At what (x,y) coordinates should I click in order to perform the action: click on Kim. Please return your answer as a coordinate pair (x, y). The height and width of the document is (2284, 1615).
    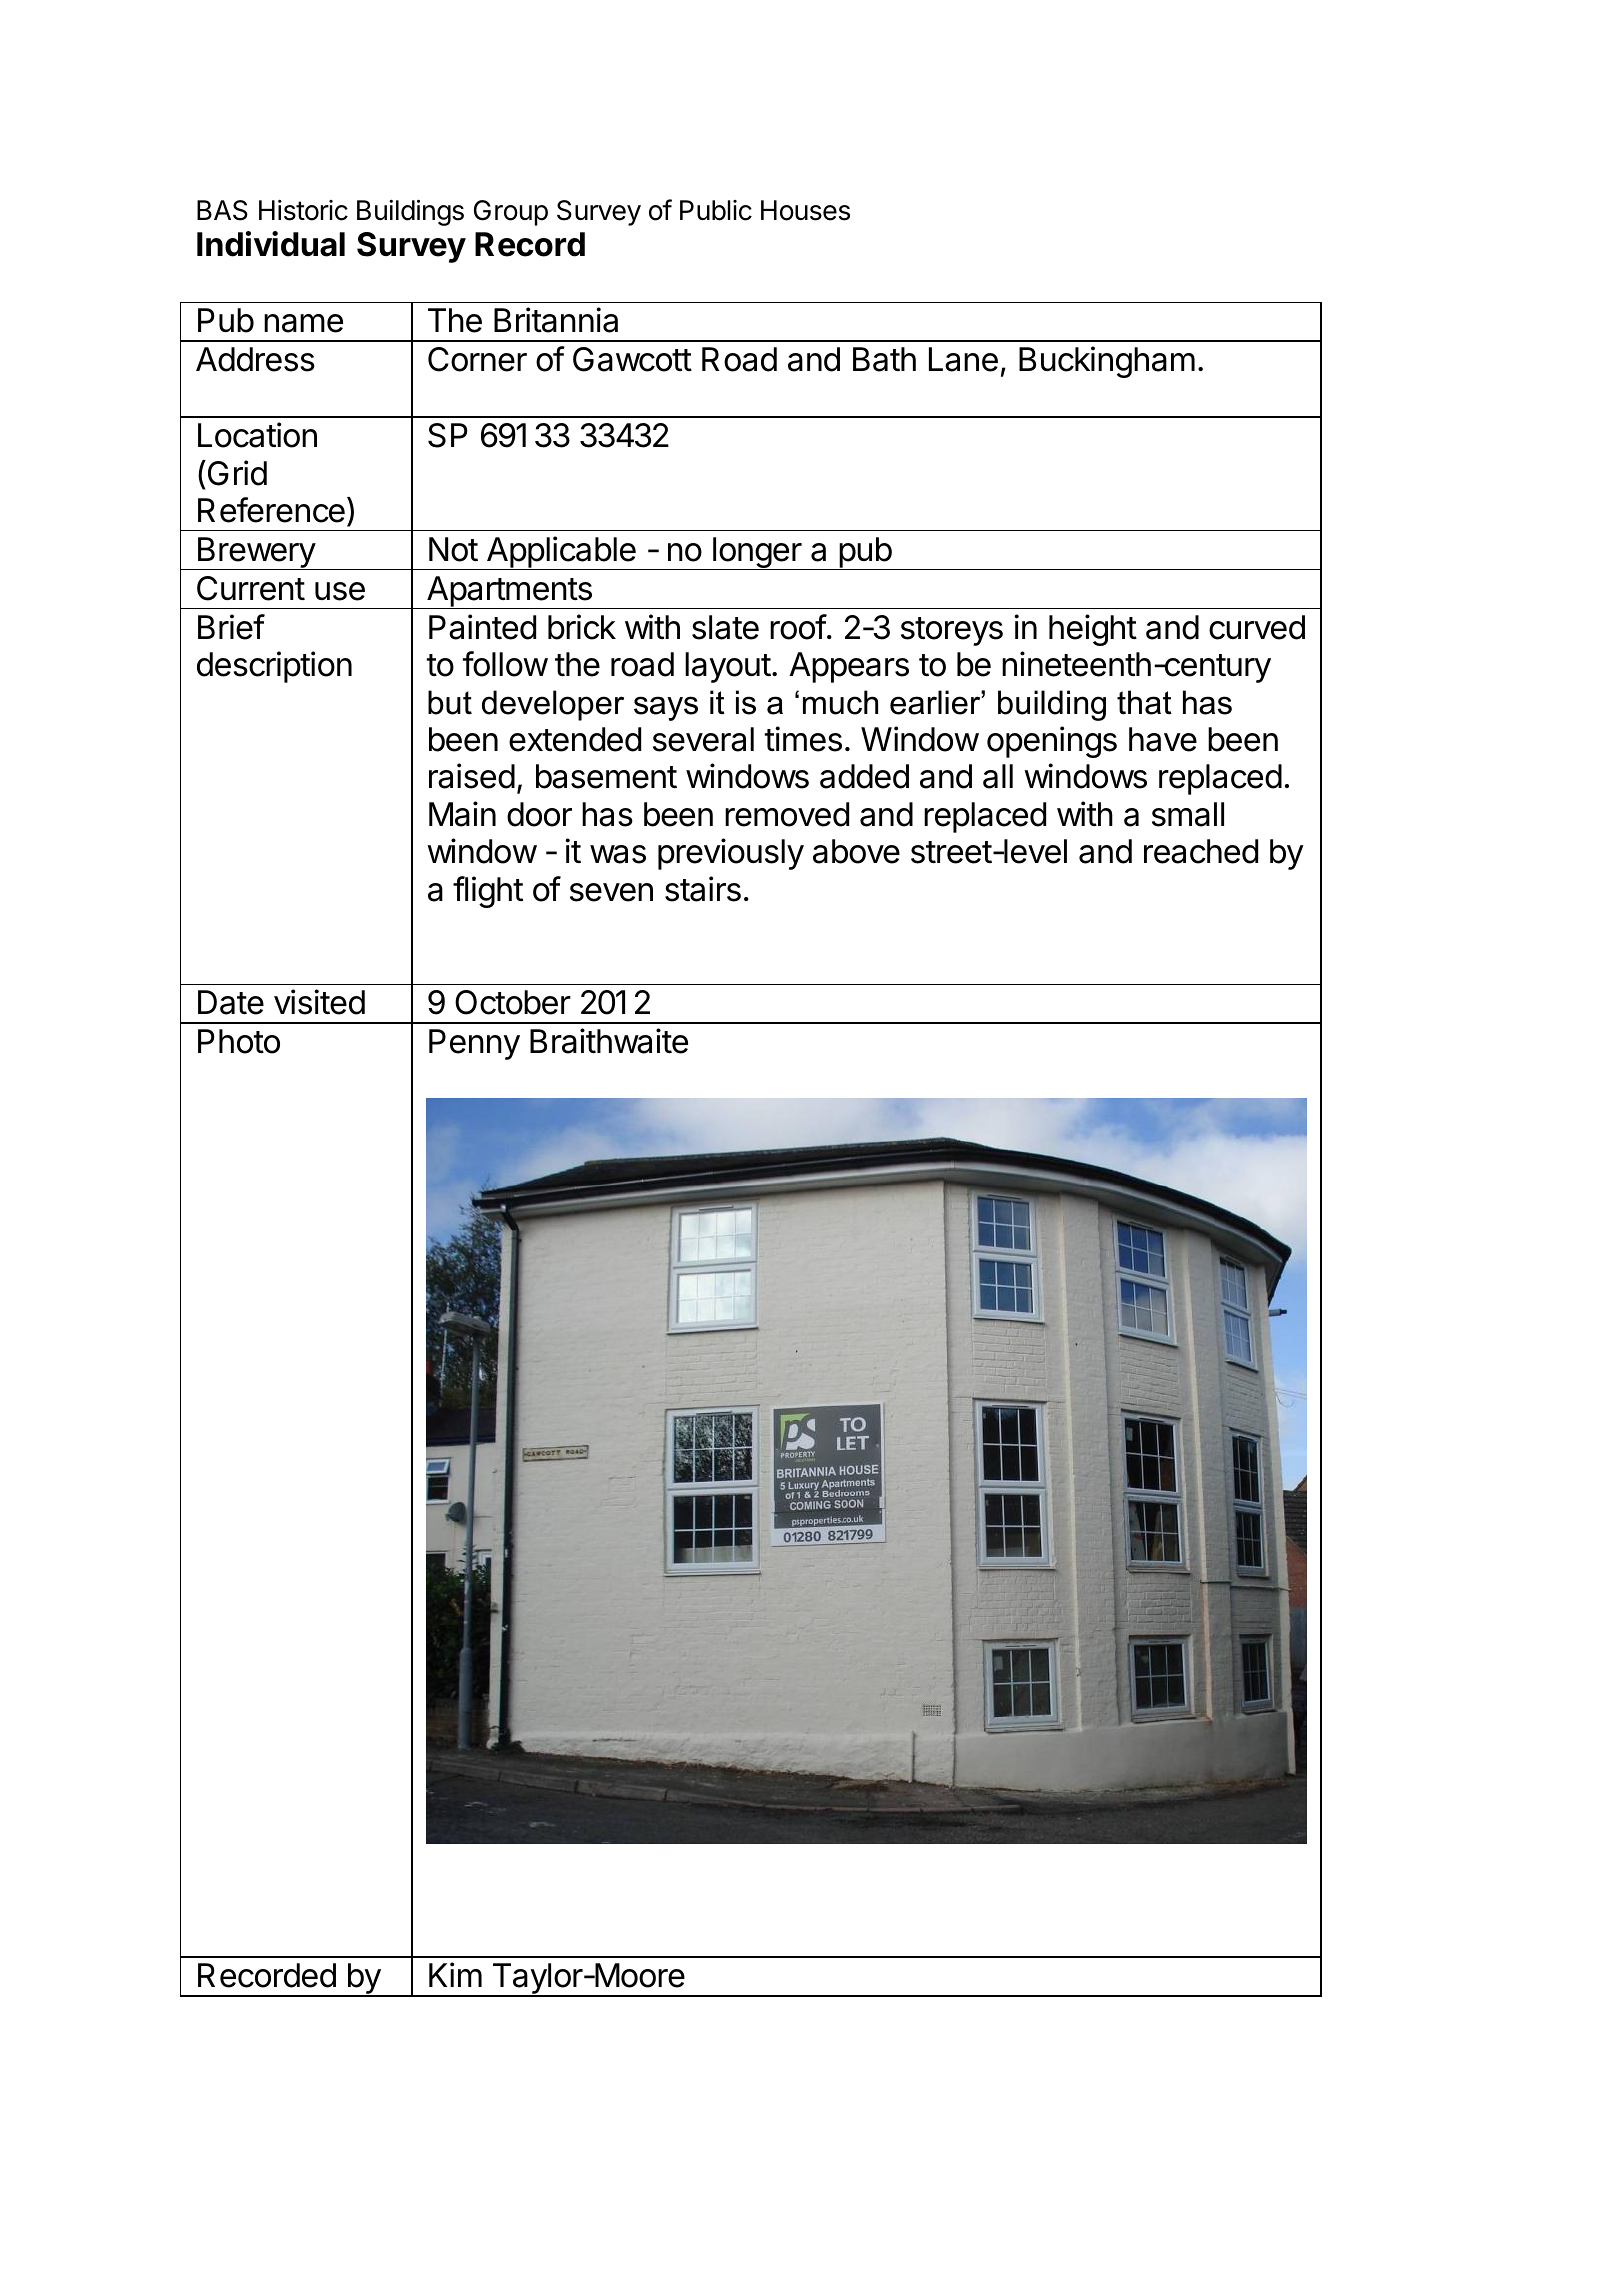
    Looking at the image, I should click on (455, 1974).
